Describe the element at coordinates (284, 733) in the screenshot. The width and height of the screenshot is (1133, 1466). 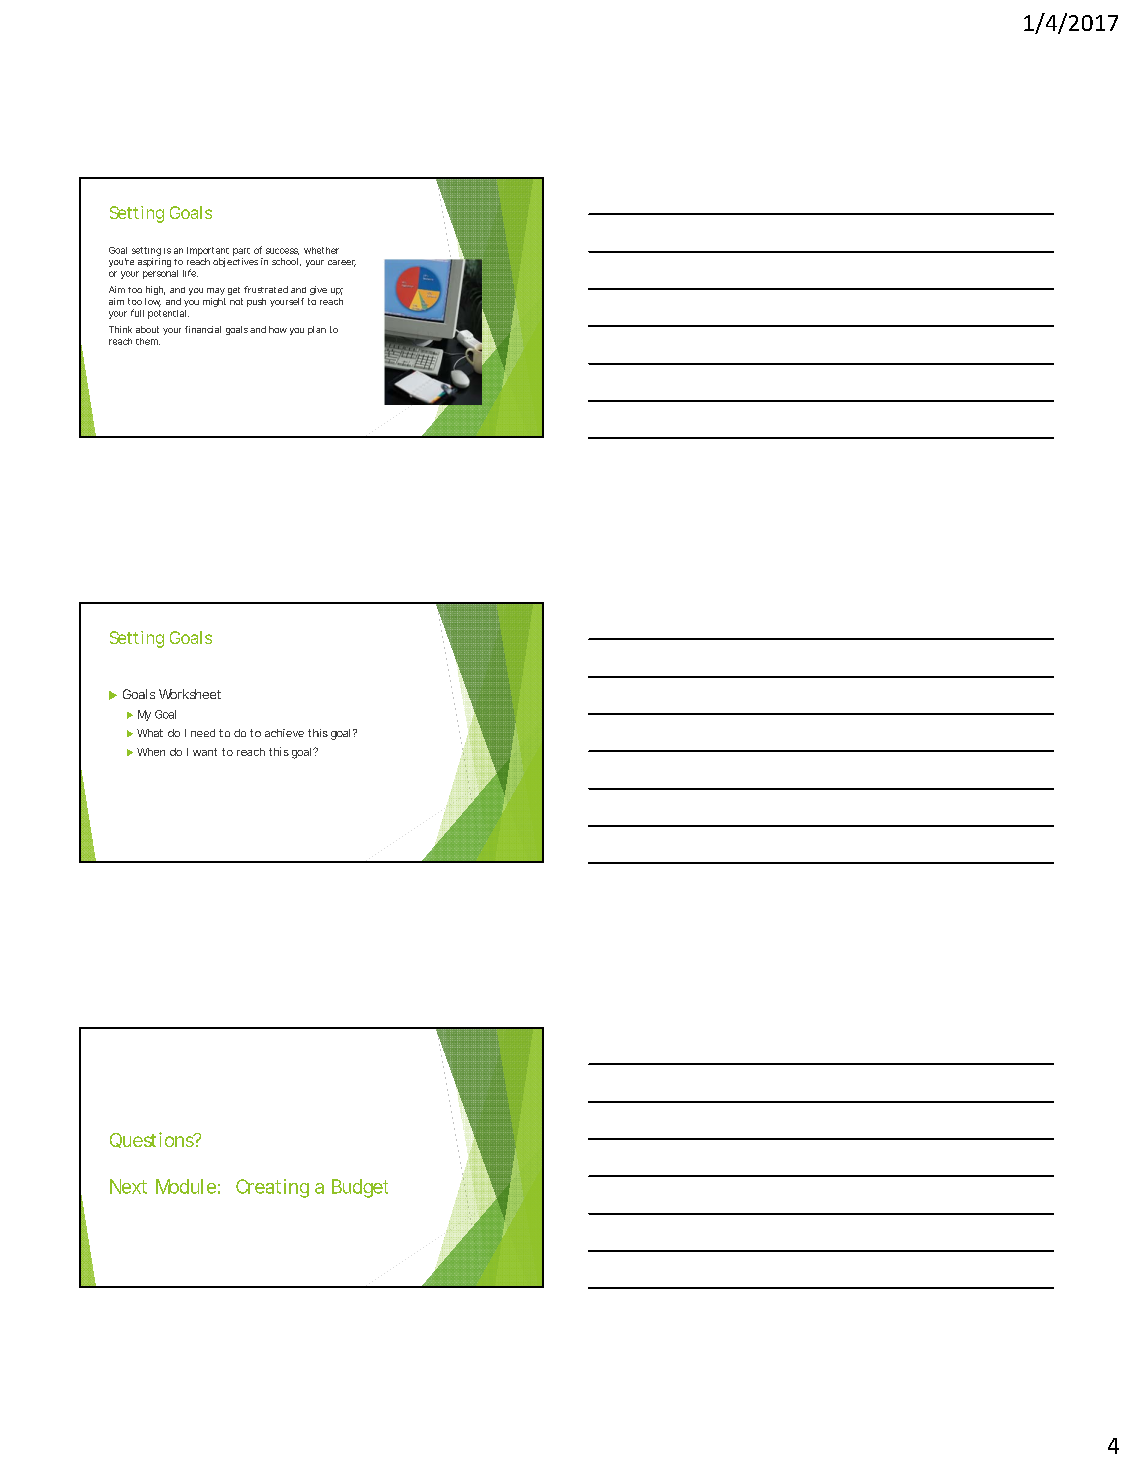
I see `achieve` at that location.
